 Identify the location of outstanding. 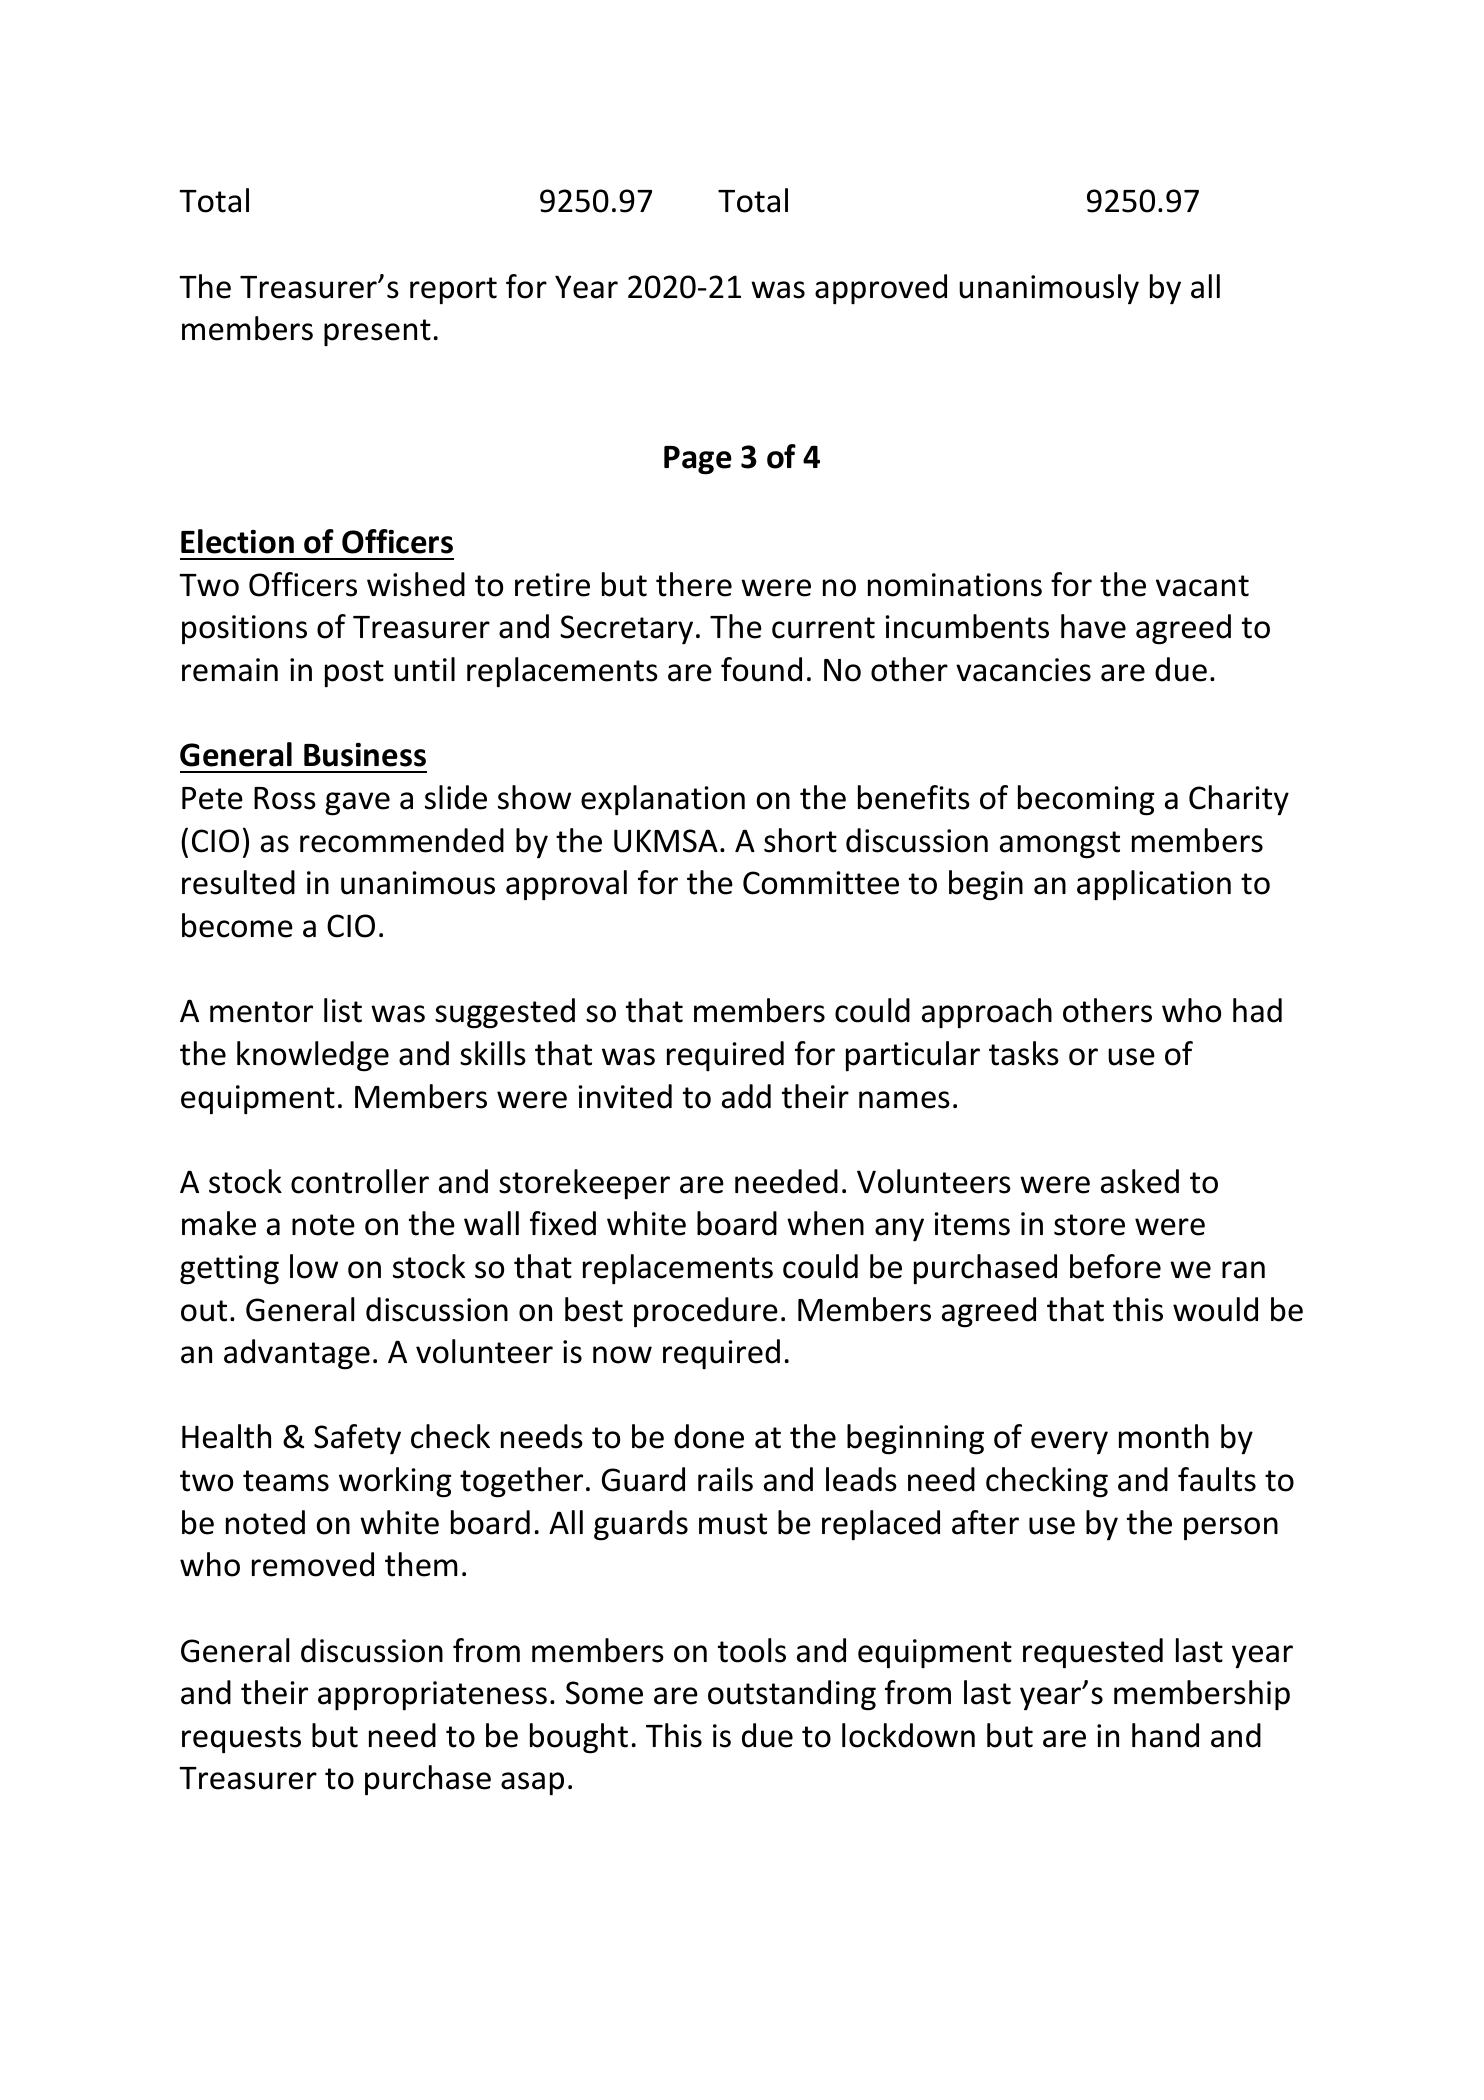
(792, 1695).
